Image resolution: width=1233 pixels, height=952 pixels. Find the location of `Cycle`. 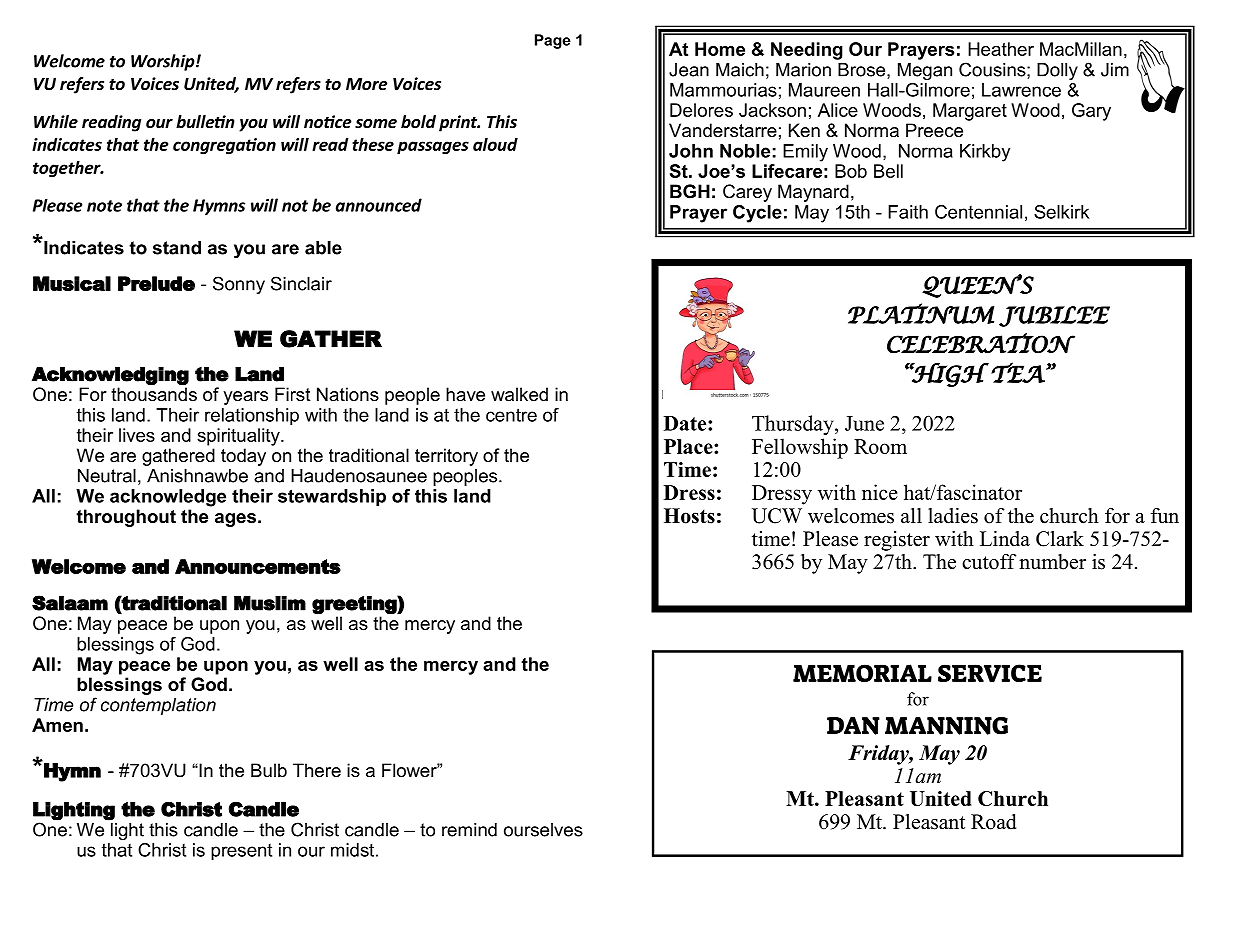

Cycle is located at coordinates (757, 214).
